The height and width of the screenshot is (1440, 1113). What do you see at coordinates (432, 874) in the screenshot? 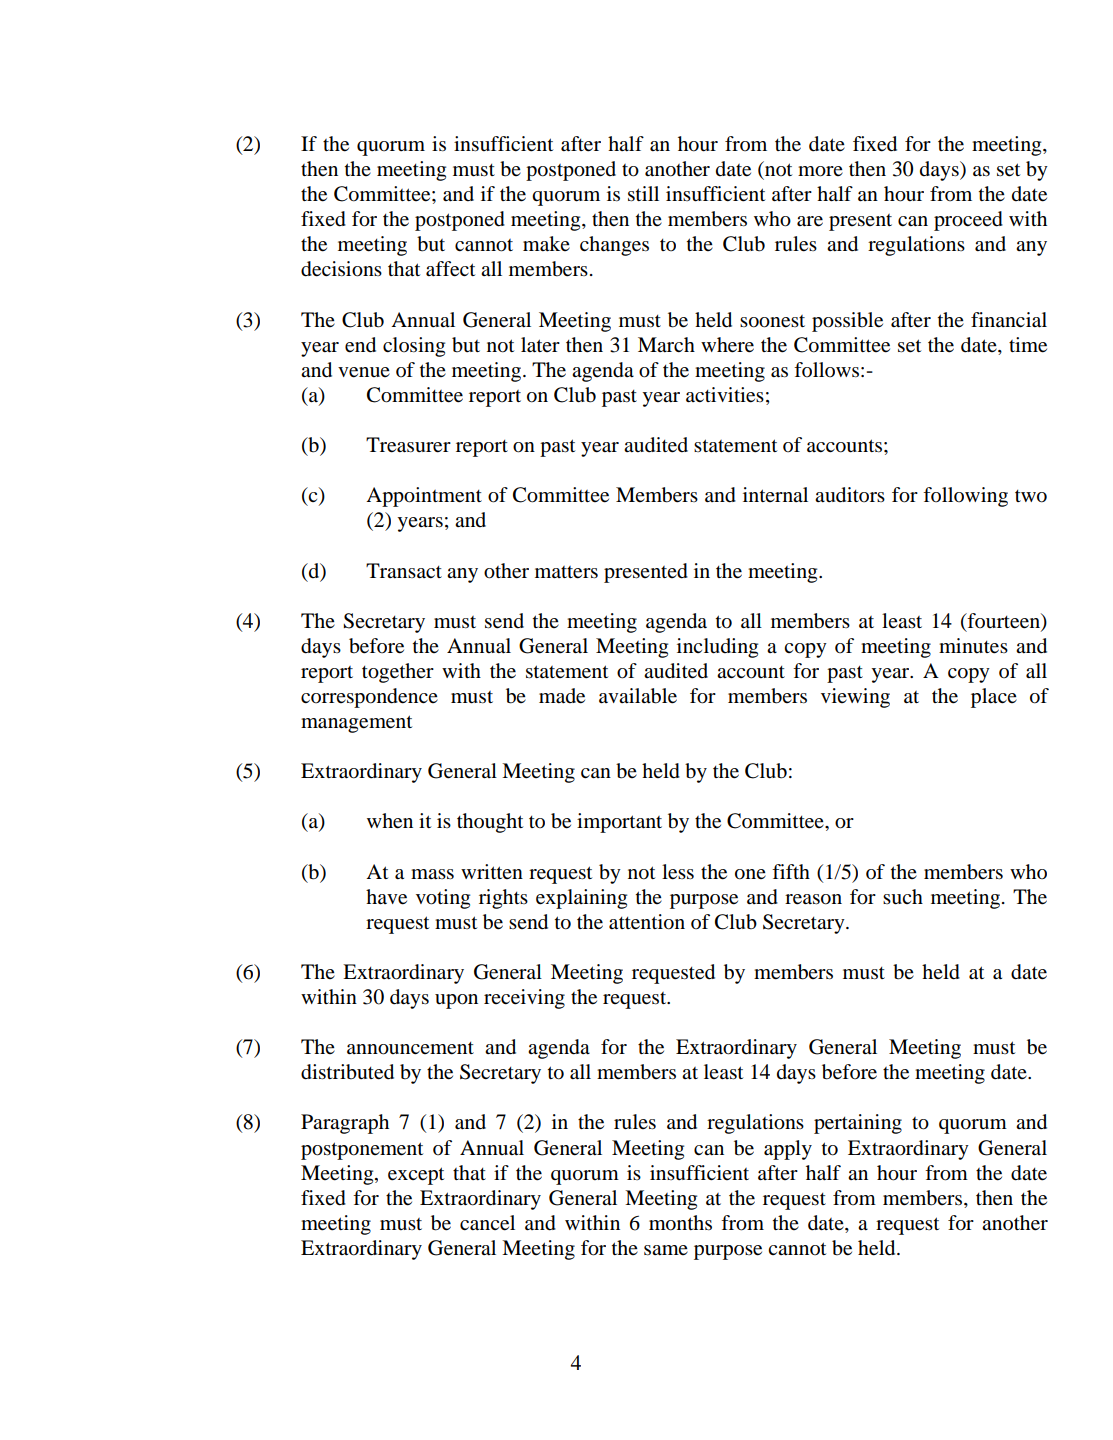
I see `mass` at bounding box center [432, 874].
